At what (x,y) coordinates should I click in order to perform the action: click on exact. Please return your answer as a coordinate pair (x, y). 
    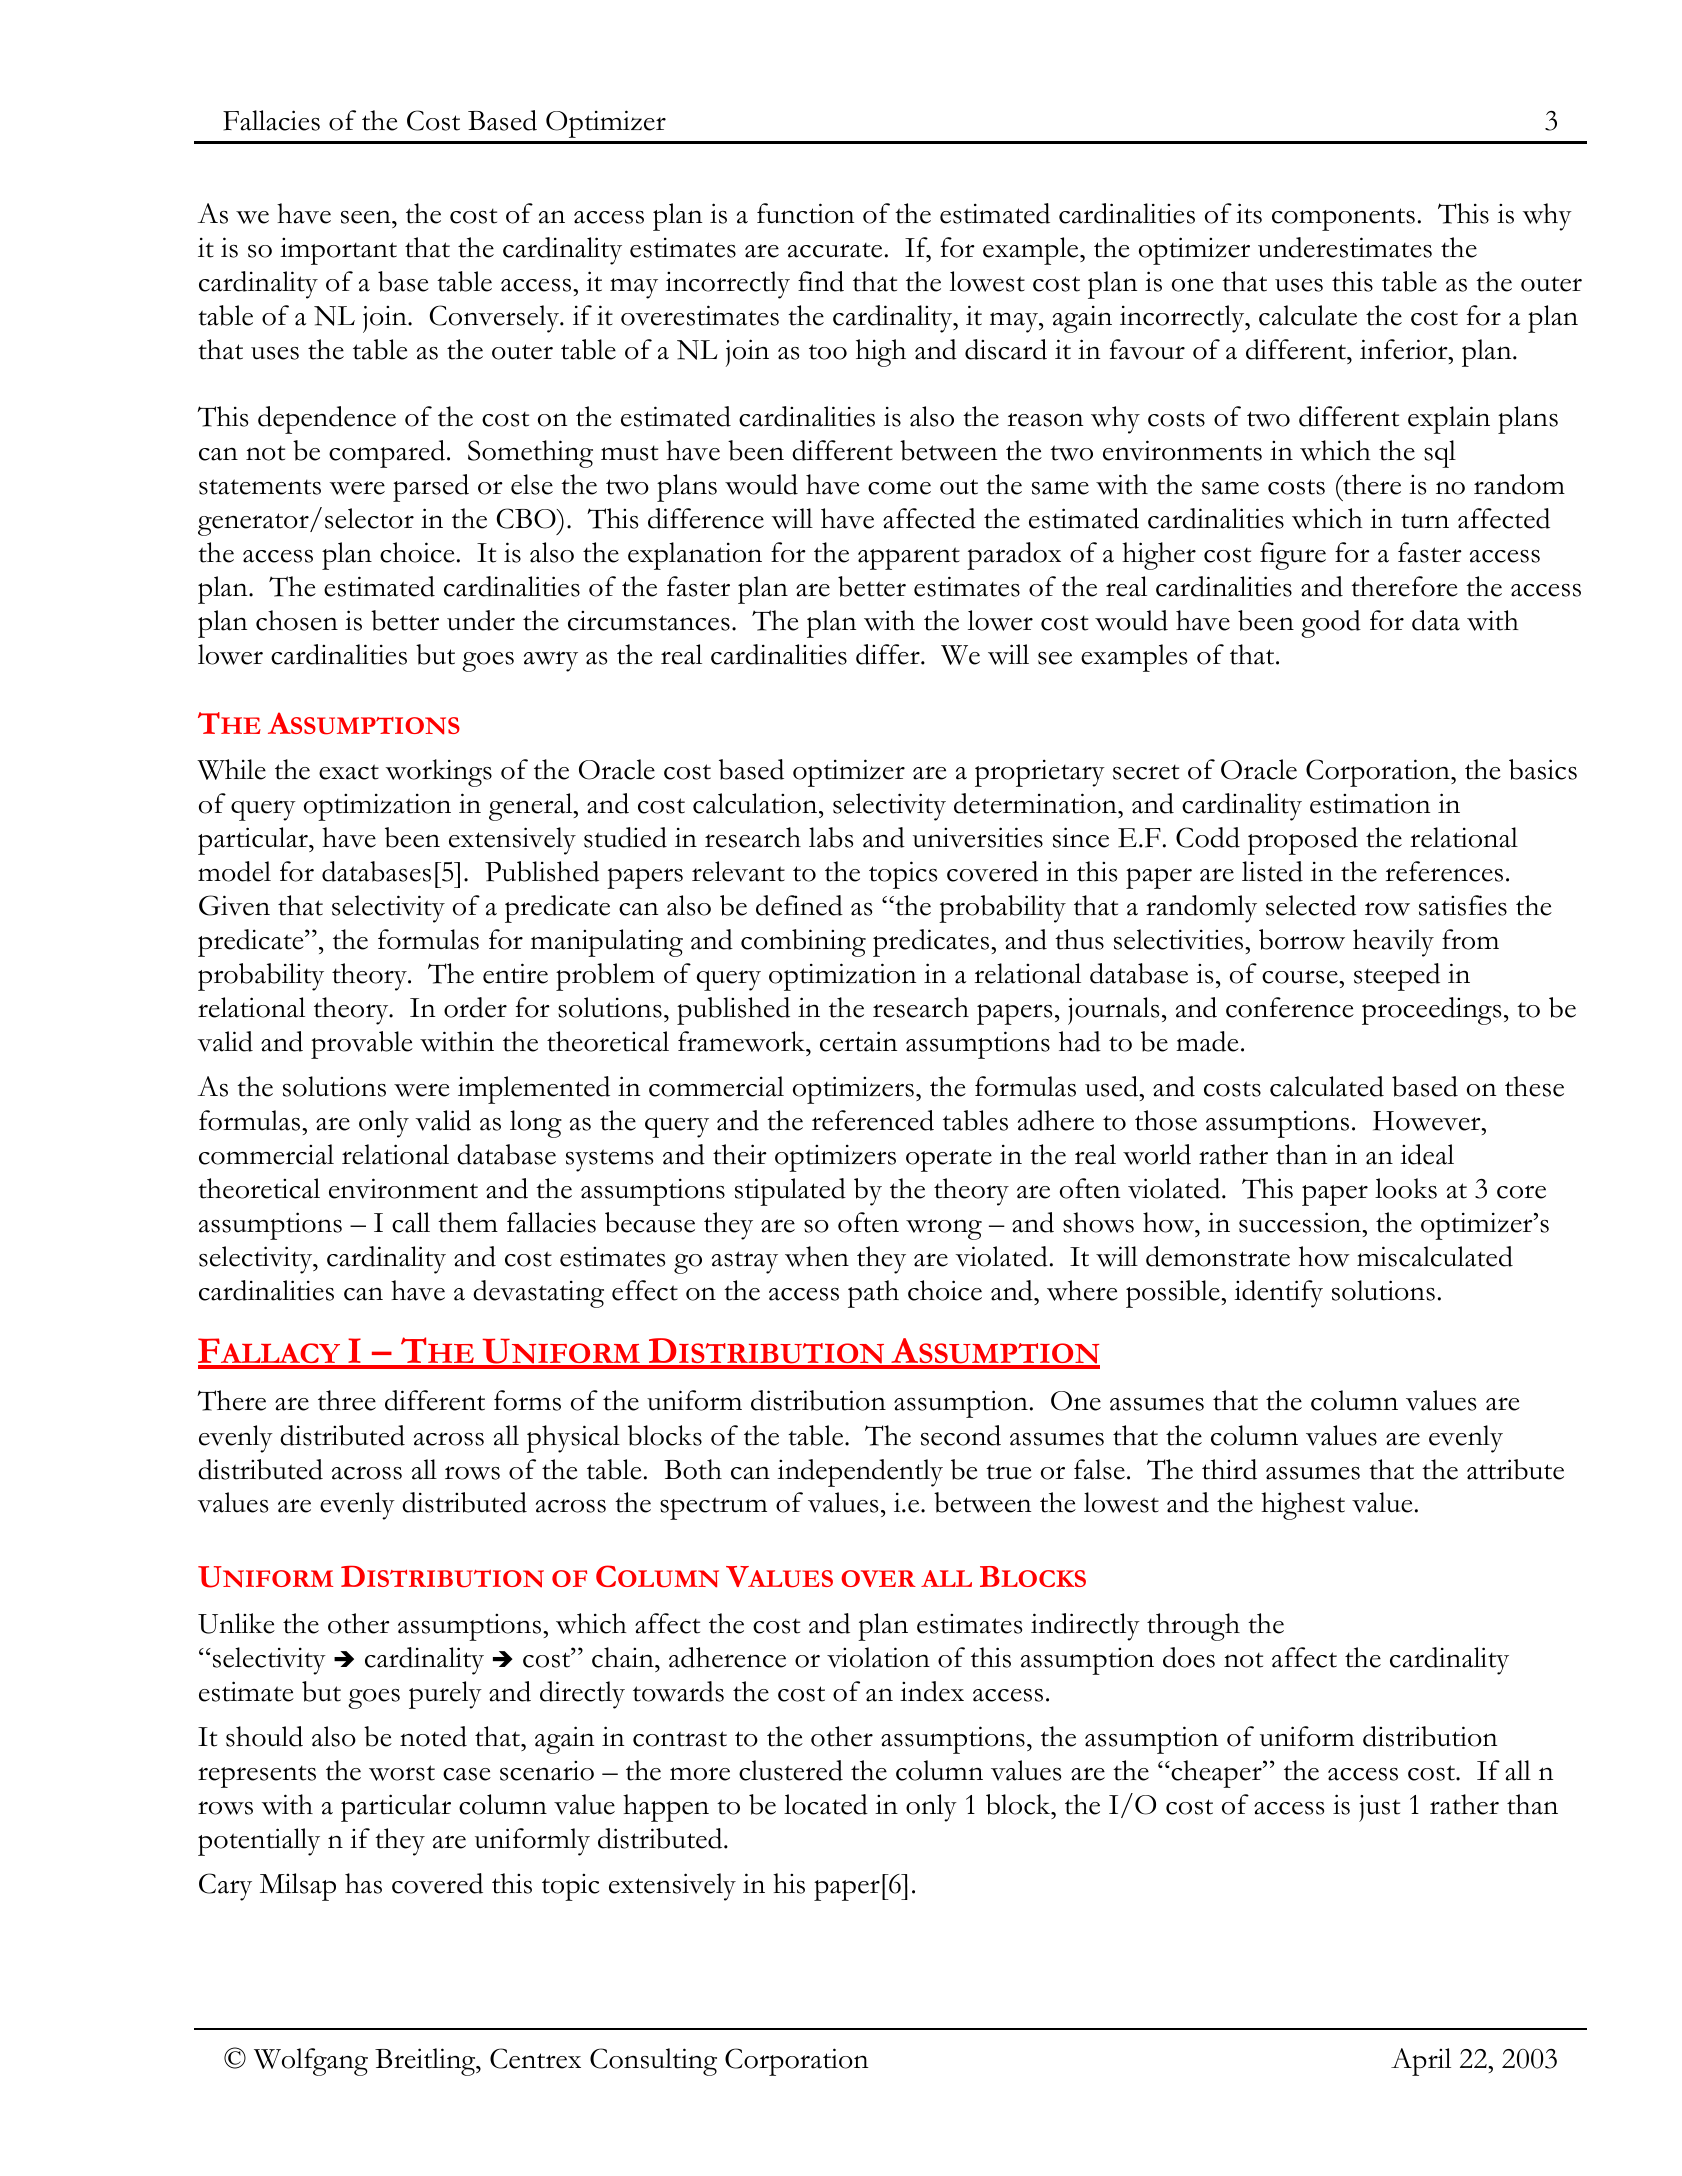
    Looking at the image, I should click on (349, 772).
